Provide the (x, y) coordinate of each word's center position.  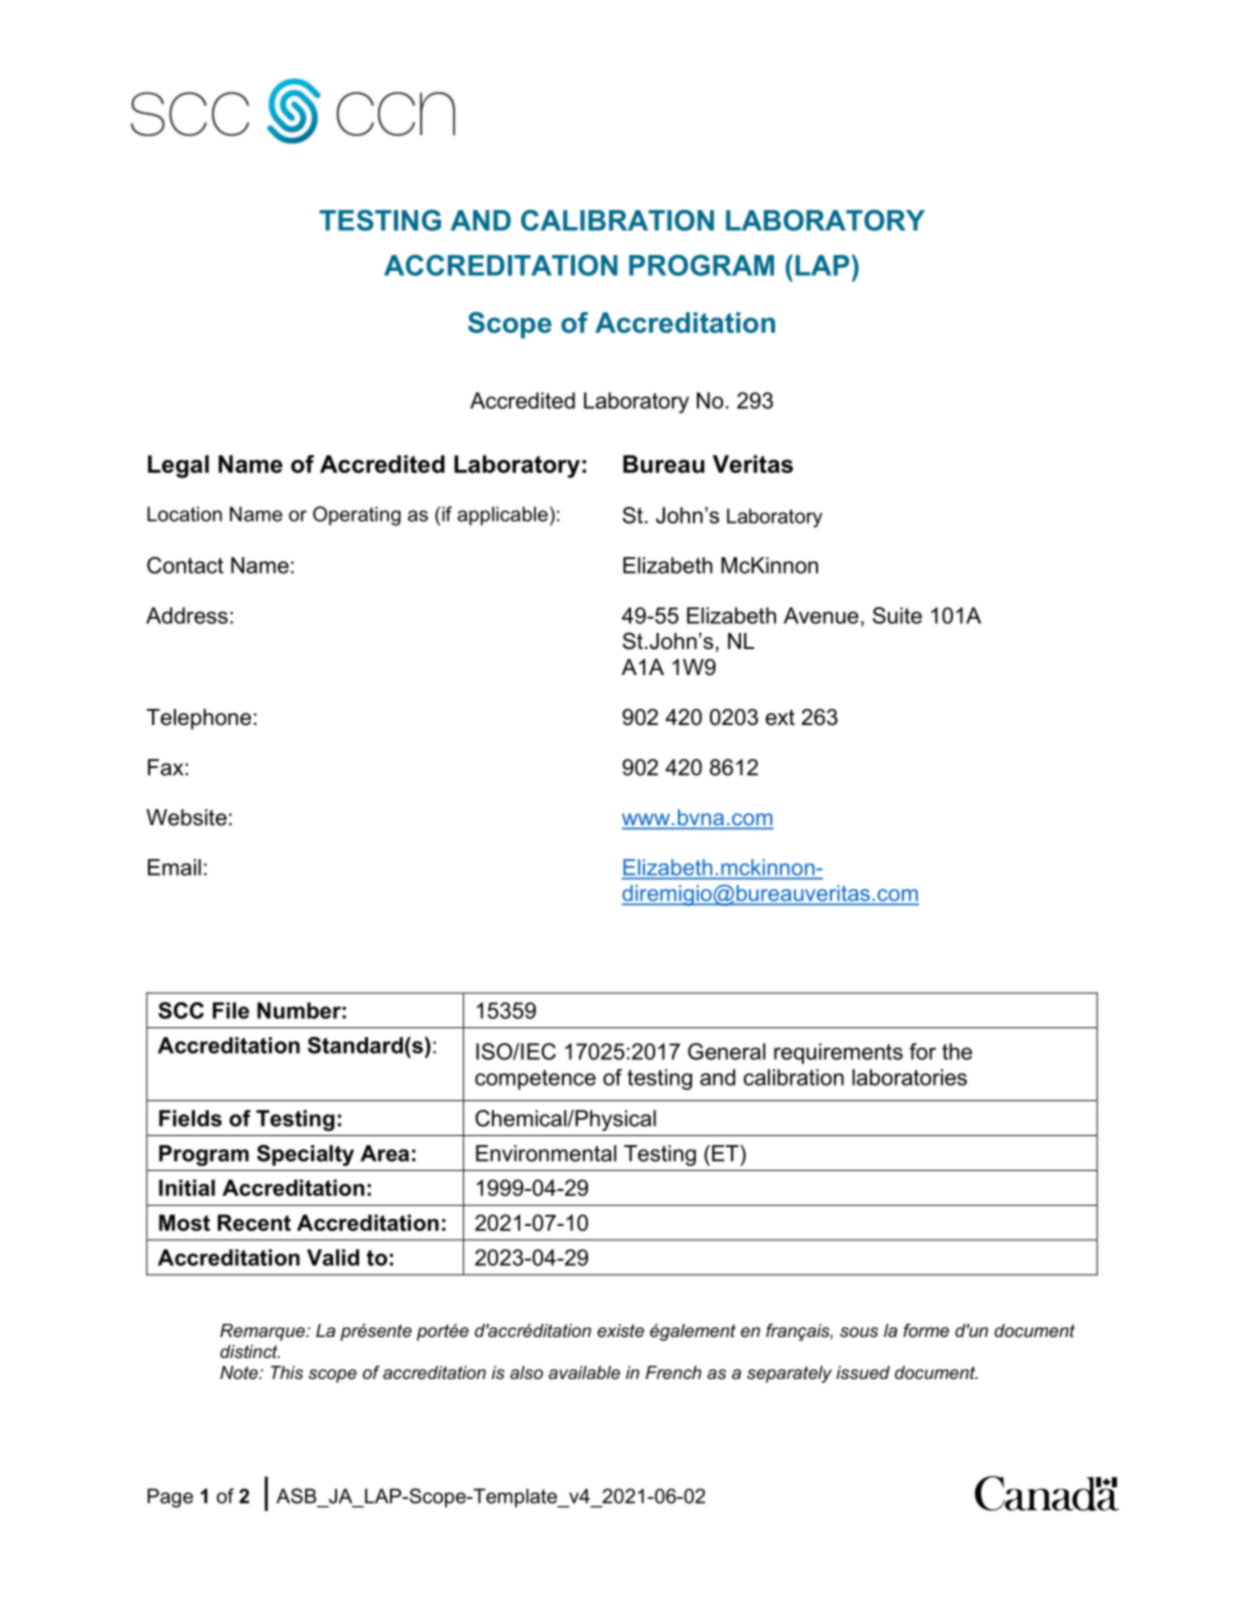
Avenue (821, 615)
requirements (838, 1053)
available (584, 1372)
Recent (254, 1222)
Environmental (546, 1153)
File (231, 1010)
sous (859, 1332)
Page (170, 1498)
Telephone (198, 719)
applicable (502, 516)
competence (535, 1080)
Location (184, 514)
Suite (897, 615)
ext (780, 717)
